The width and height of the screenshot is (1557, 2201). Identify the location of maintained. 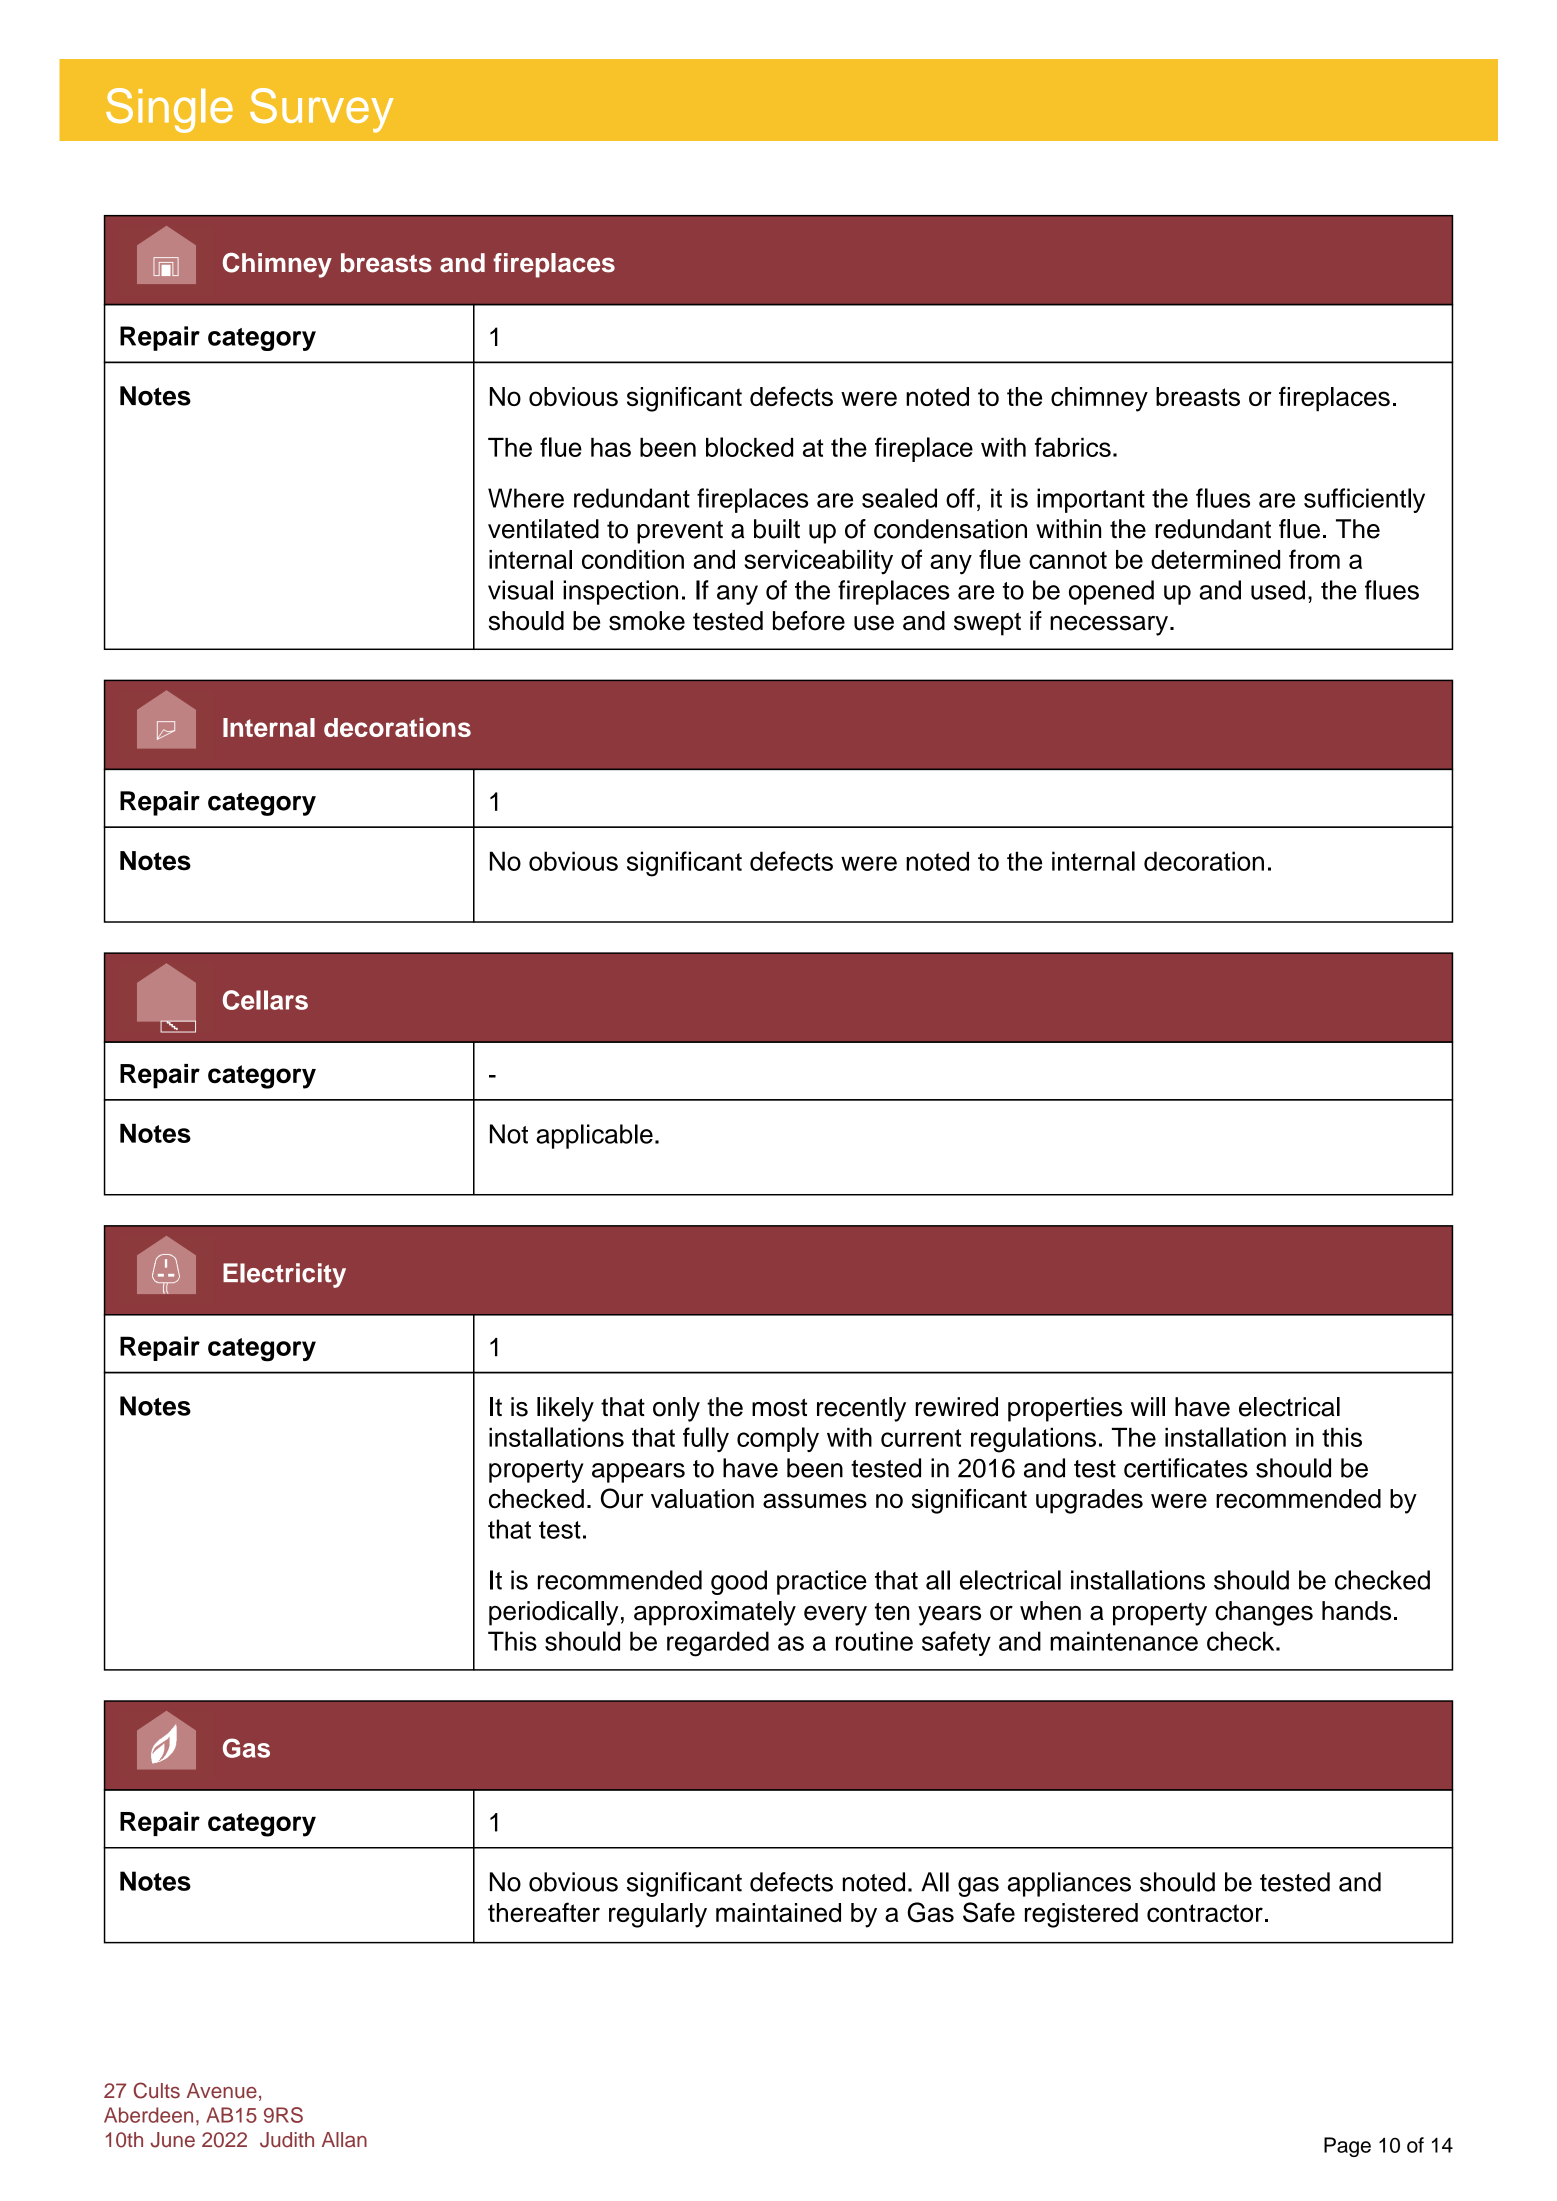
(778, 1912).
